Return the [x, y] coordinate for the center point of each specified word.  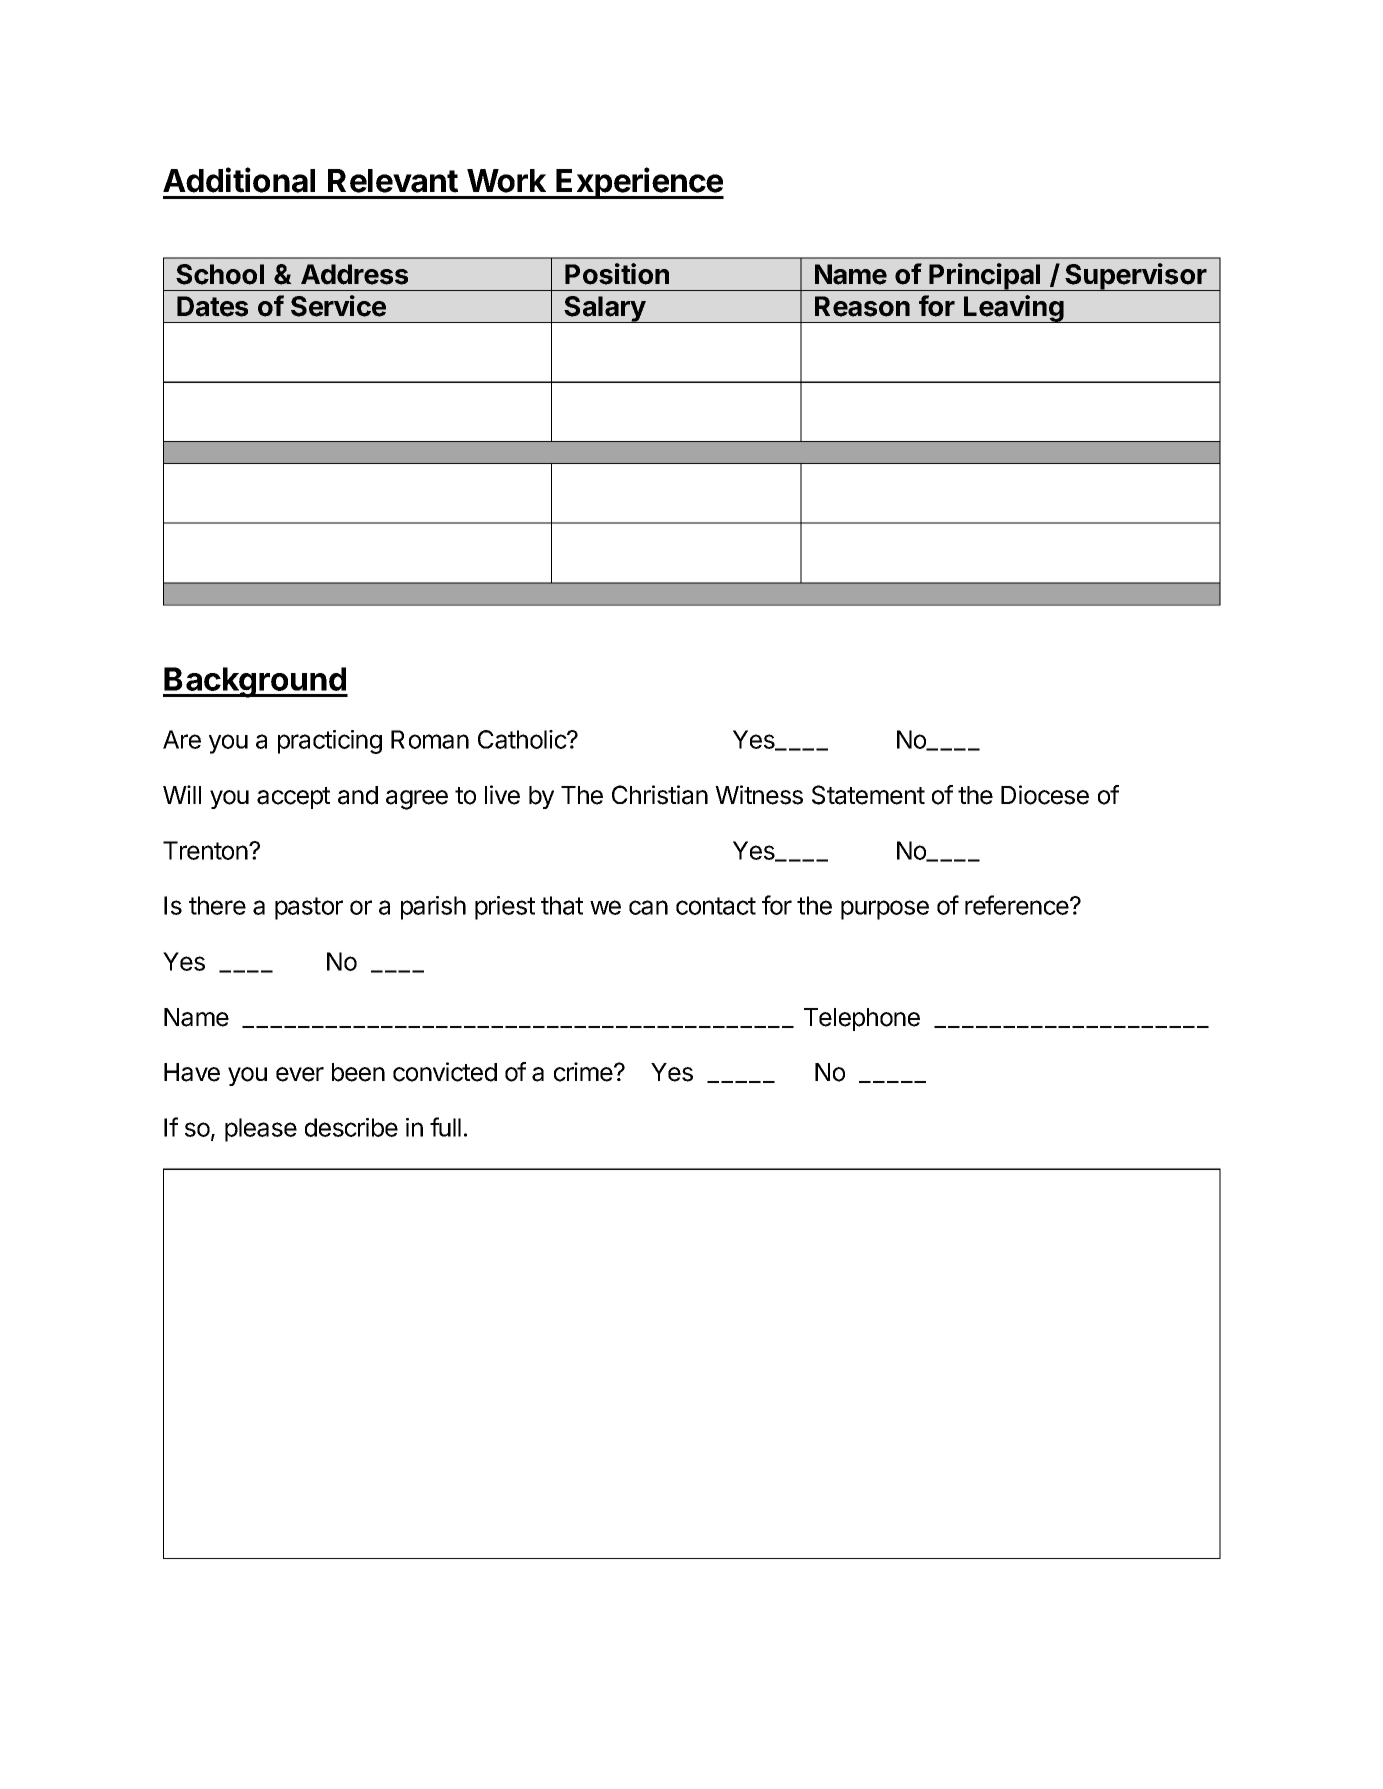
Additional [239, 180]
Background [255, 682]
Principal [985, 277]
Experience [639, 183]
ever [300, 1074]
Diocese [1045, 795]
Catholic [523, 739]
